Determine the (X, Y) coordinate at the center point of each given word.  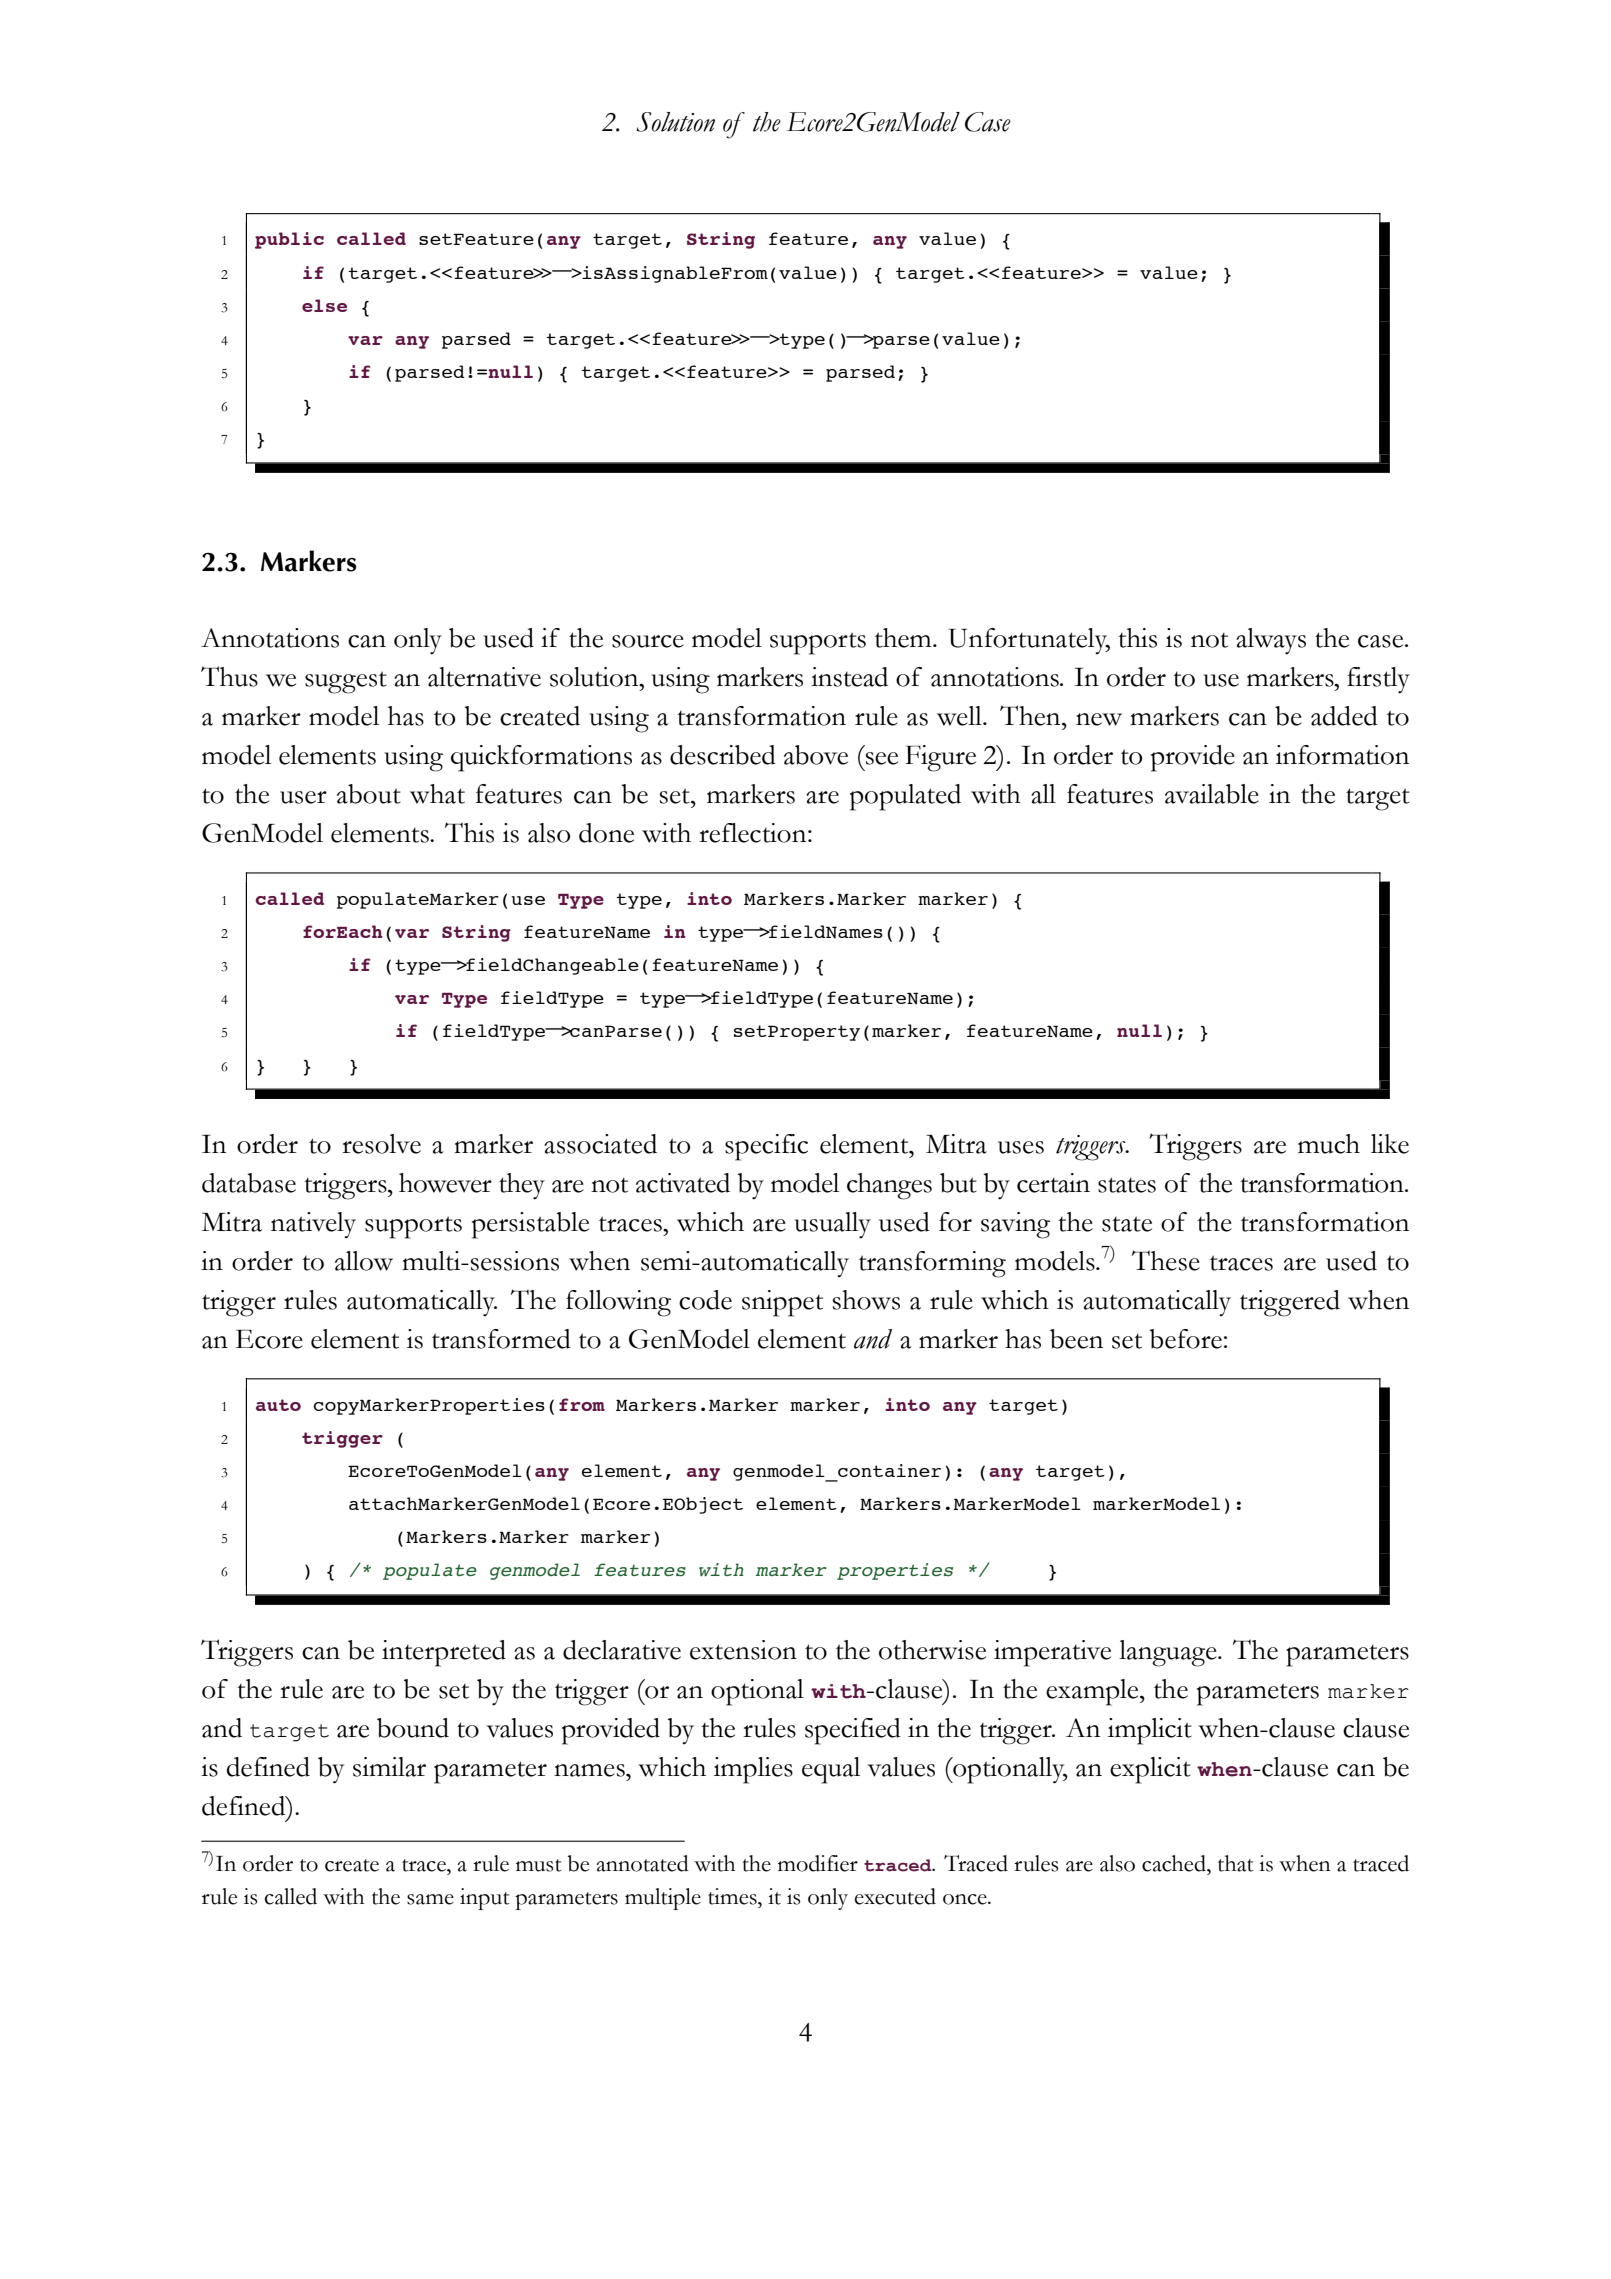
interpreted (444, 1653)
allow (364, 1261)
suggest (346, 682)
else (324, 305)
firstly (1378, 680)
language (1169, 1653)
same (430, 1899)
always (1271, 641)
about (369, 794)
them (904, 638)
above (816, 755)
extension (743, 1650)
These (1166, 1260)
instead (849, 677)
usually (832, 1225)
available (1212, 794)
